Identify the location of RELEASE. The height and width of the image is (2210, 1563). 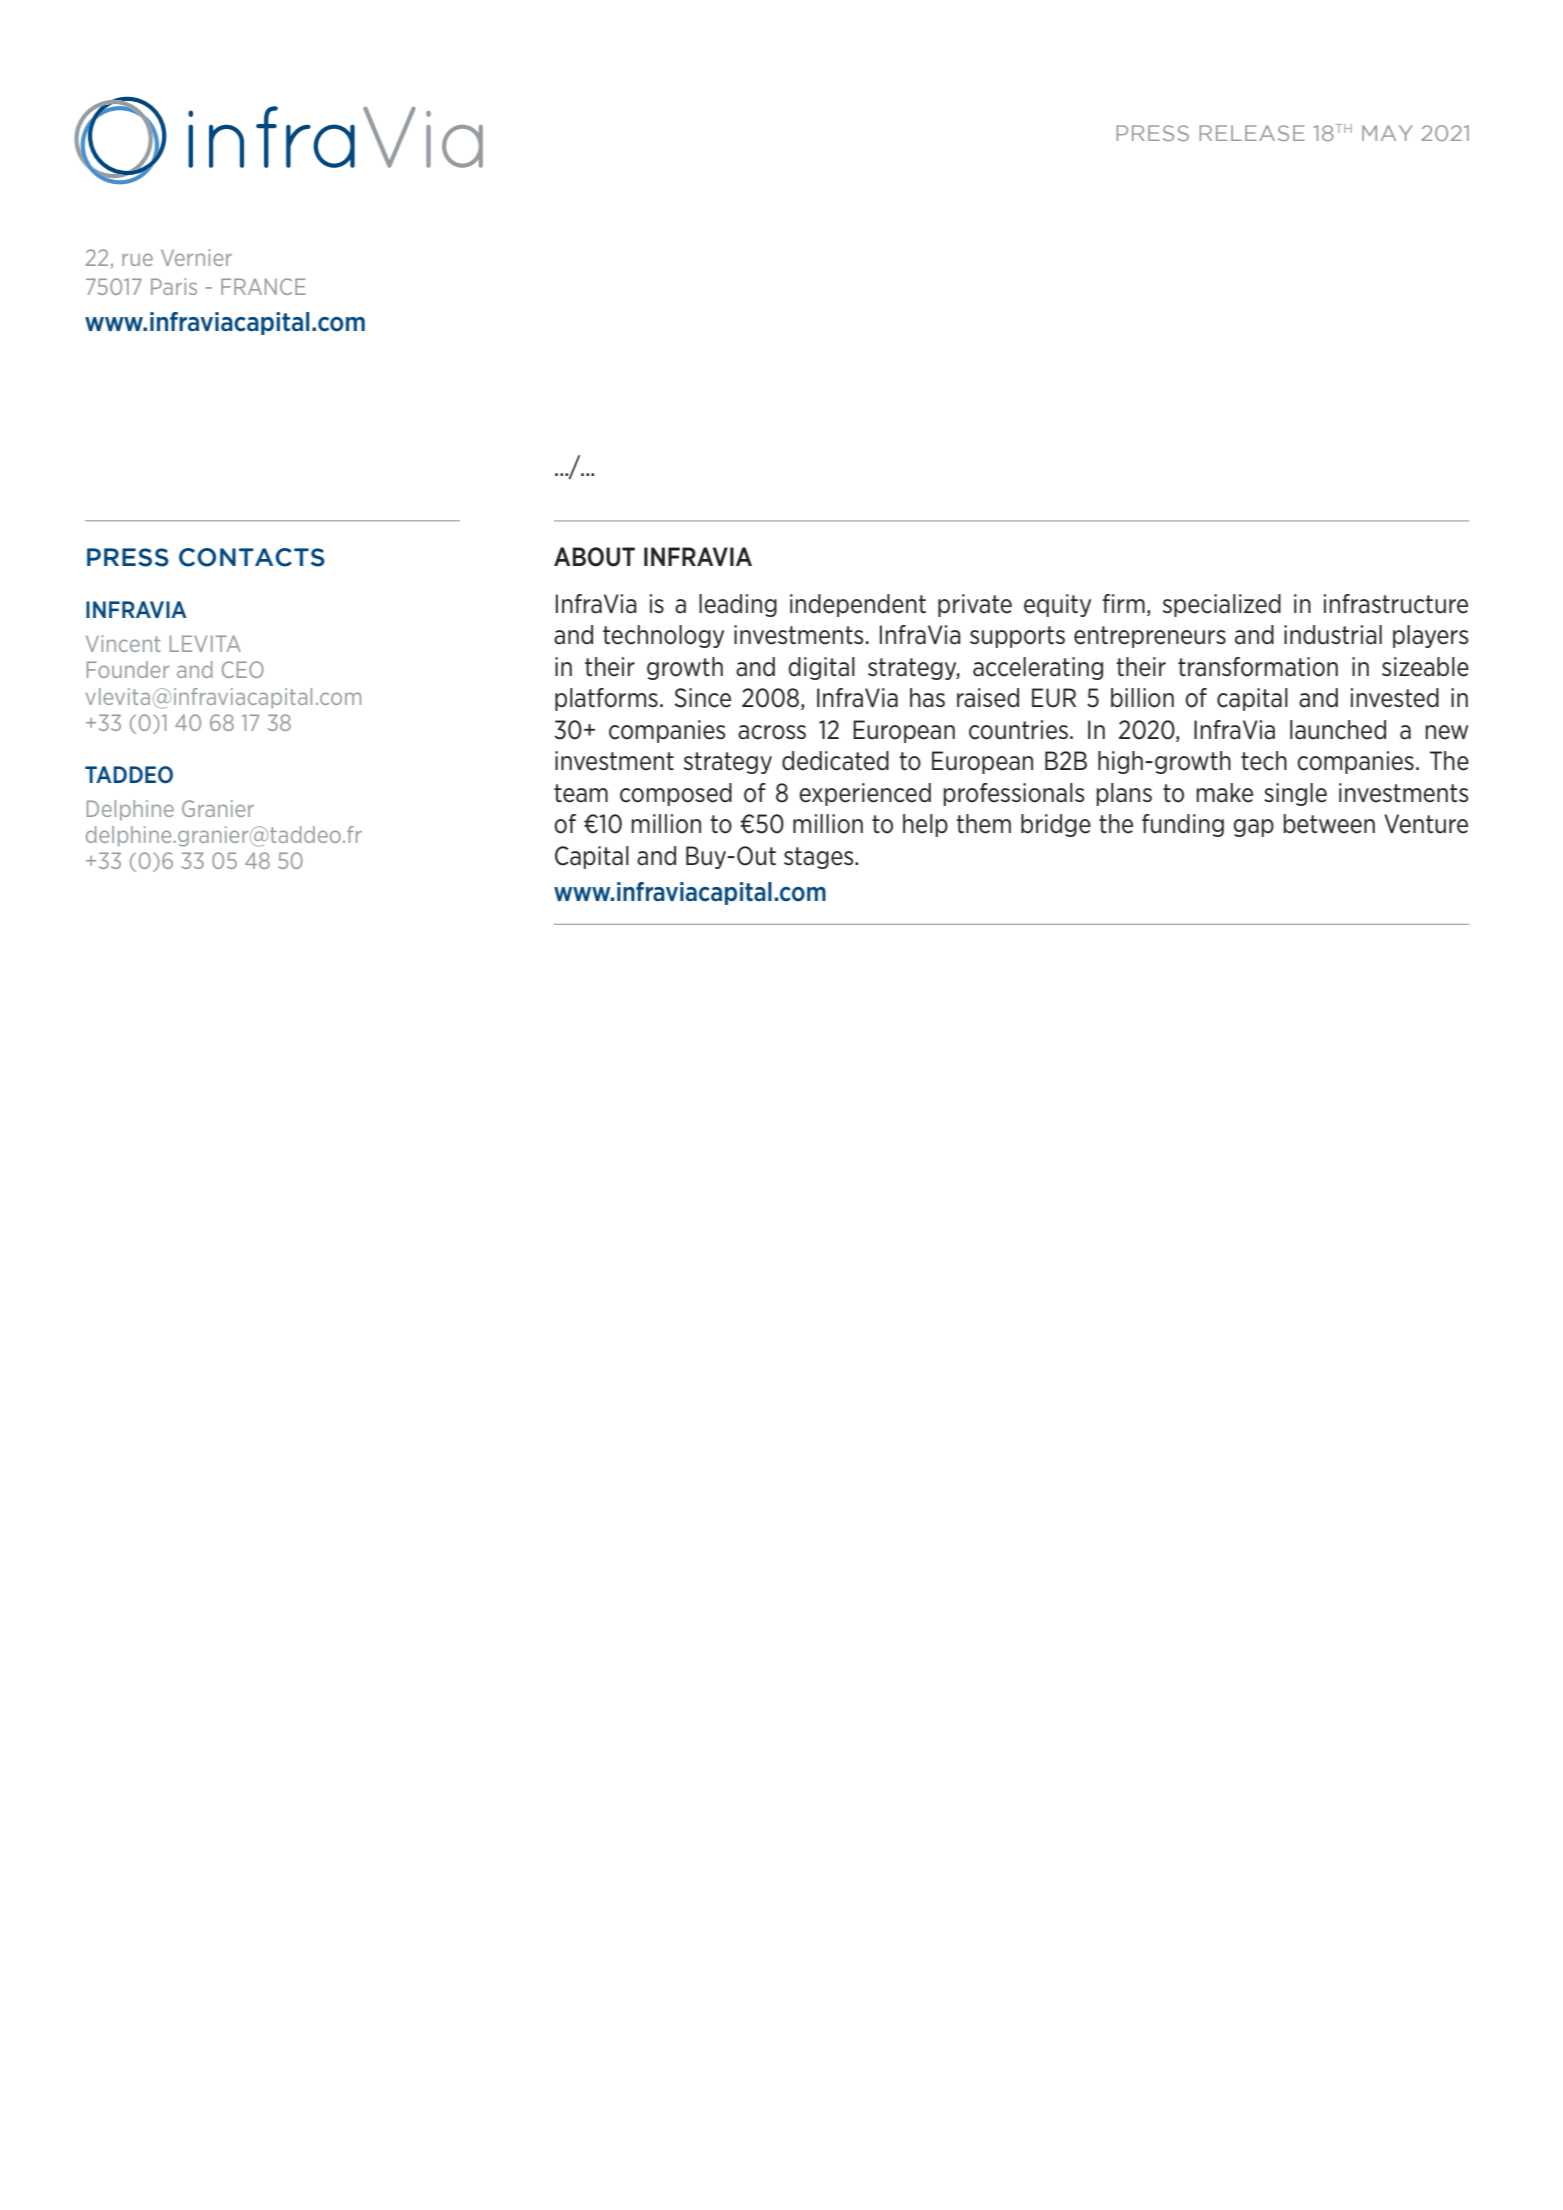
(1252, 133).
